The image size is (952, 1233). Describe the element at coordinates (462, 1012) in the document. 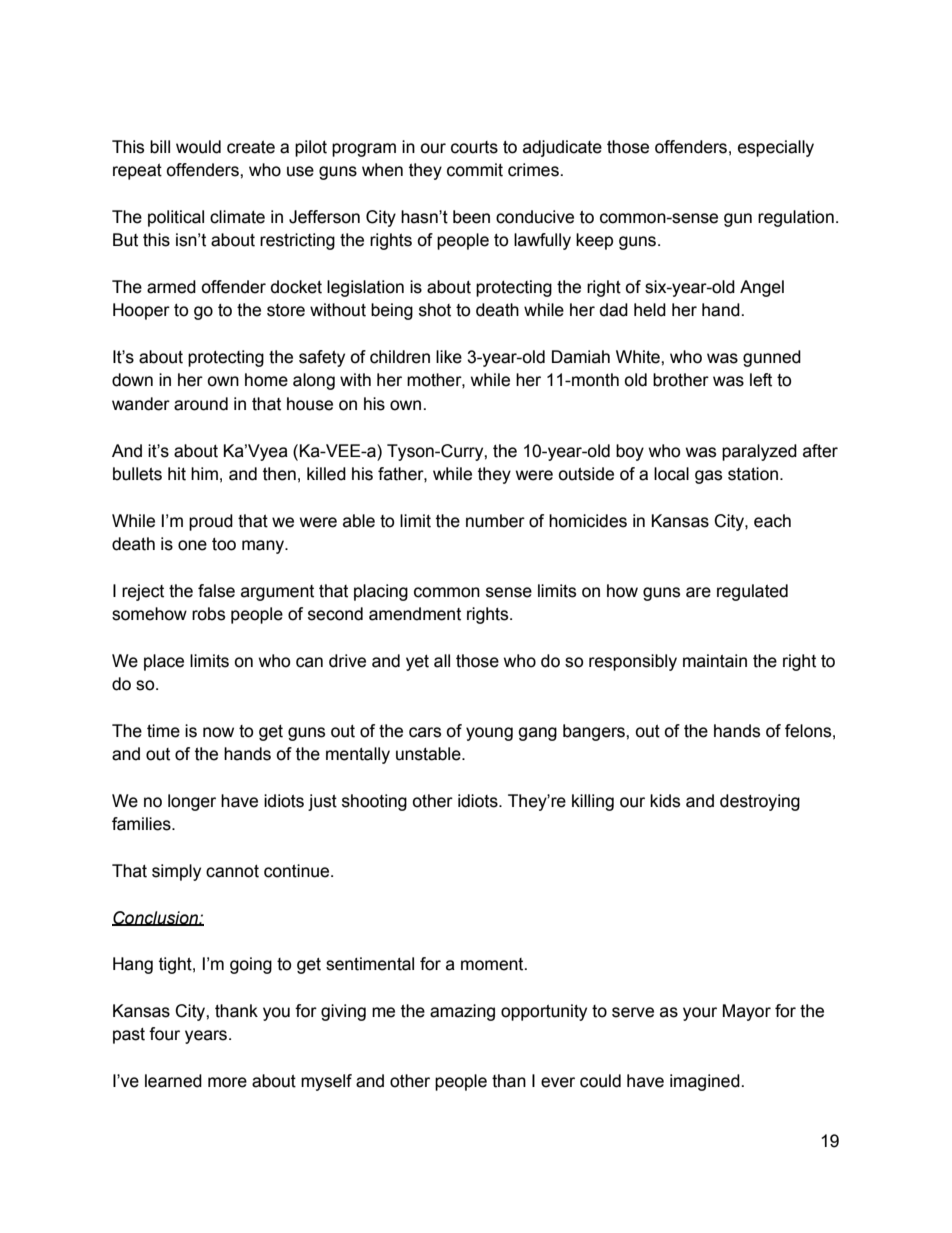

I see `amazing` at that location.
